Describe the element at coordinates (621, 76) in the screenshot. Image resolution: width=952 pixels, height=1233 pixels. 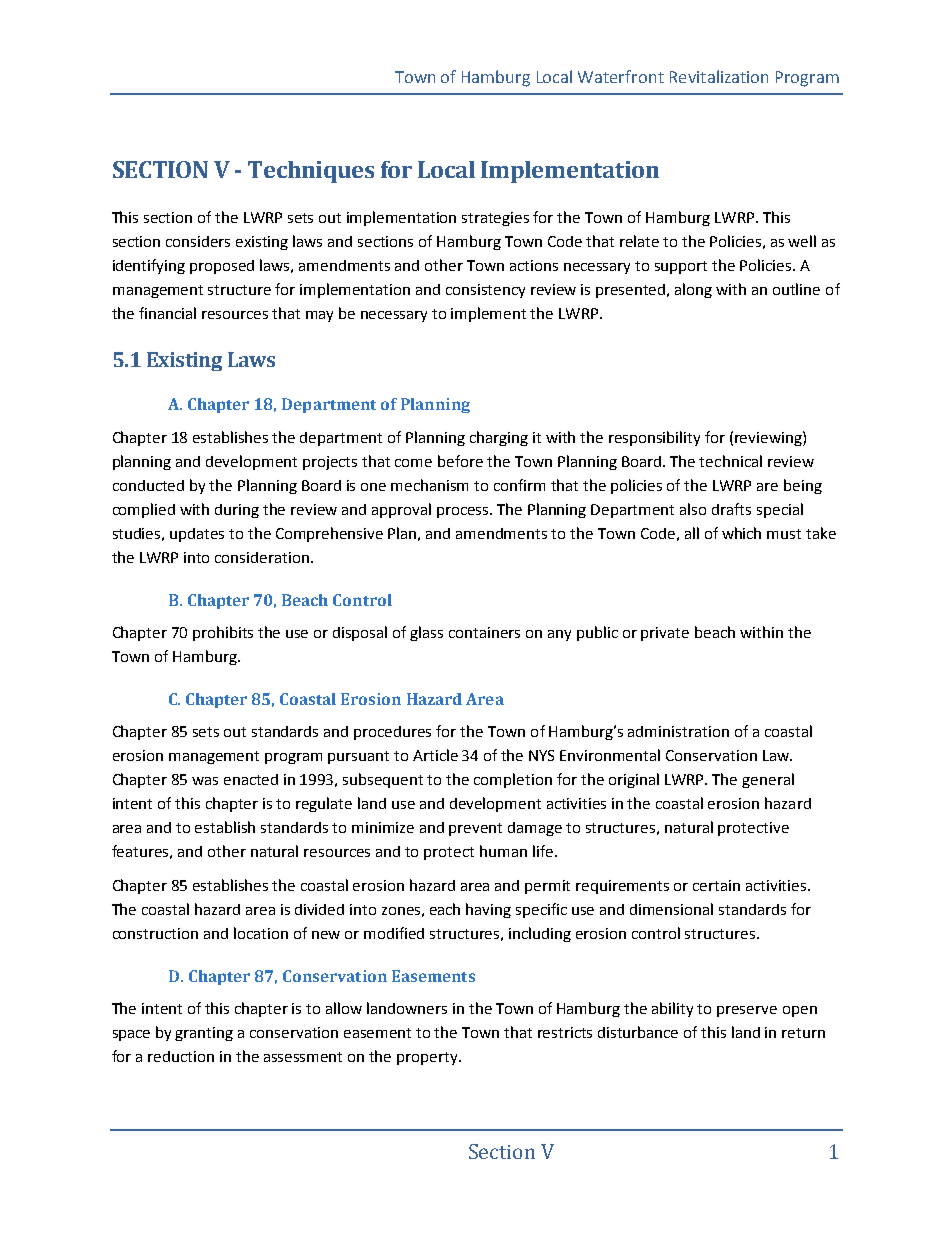
I see `Waterfront` at that location.
